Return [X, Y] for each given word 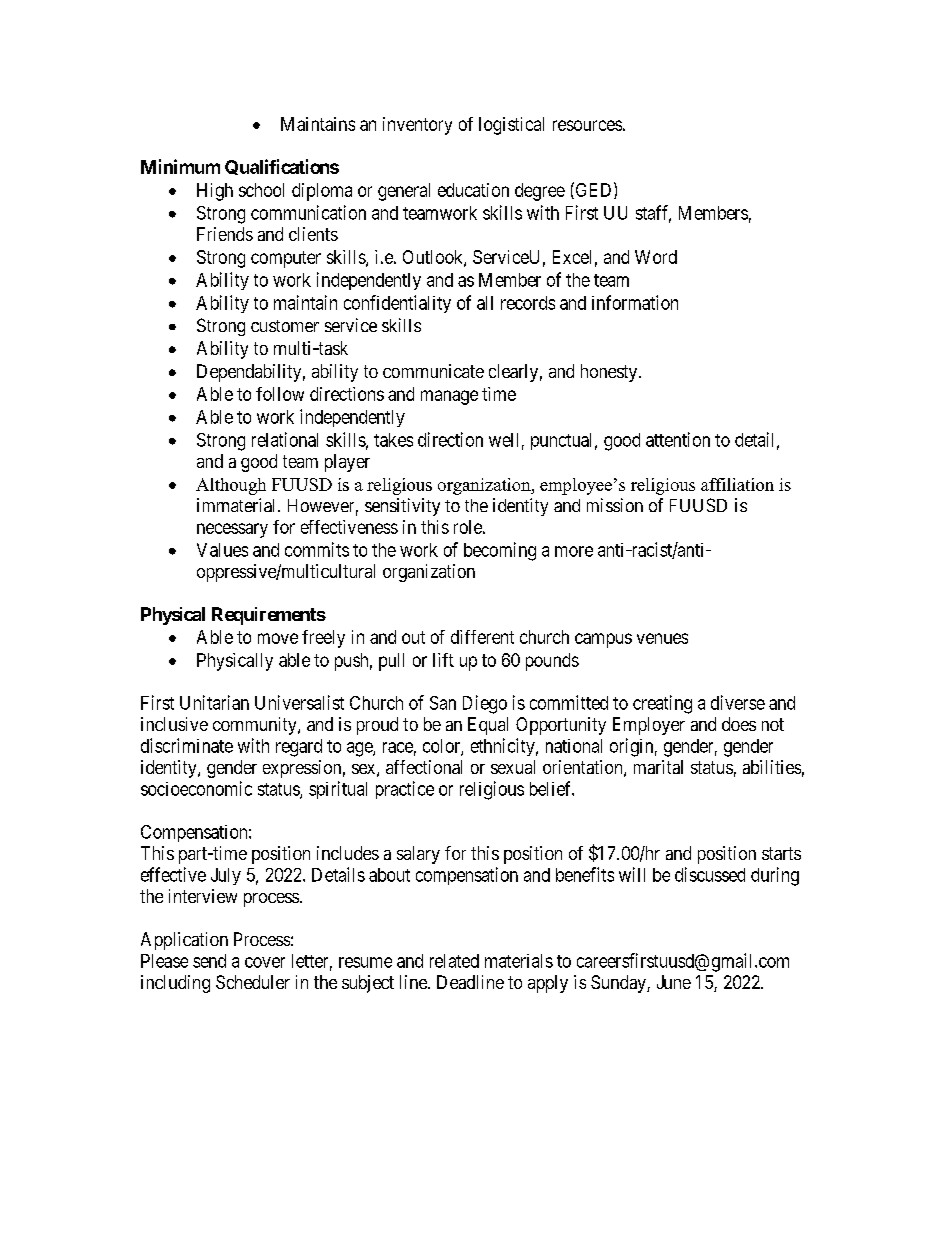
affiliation [737, 484]
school [261, 190]
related [454, 961]
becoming [500, 551]
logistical [511, 126]
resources [587, 125]
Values [222, 550]
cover [265, 962]
